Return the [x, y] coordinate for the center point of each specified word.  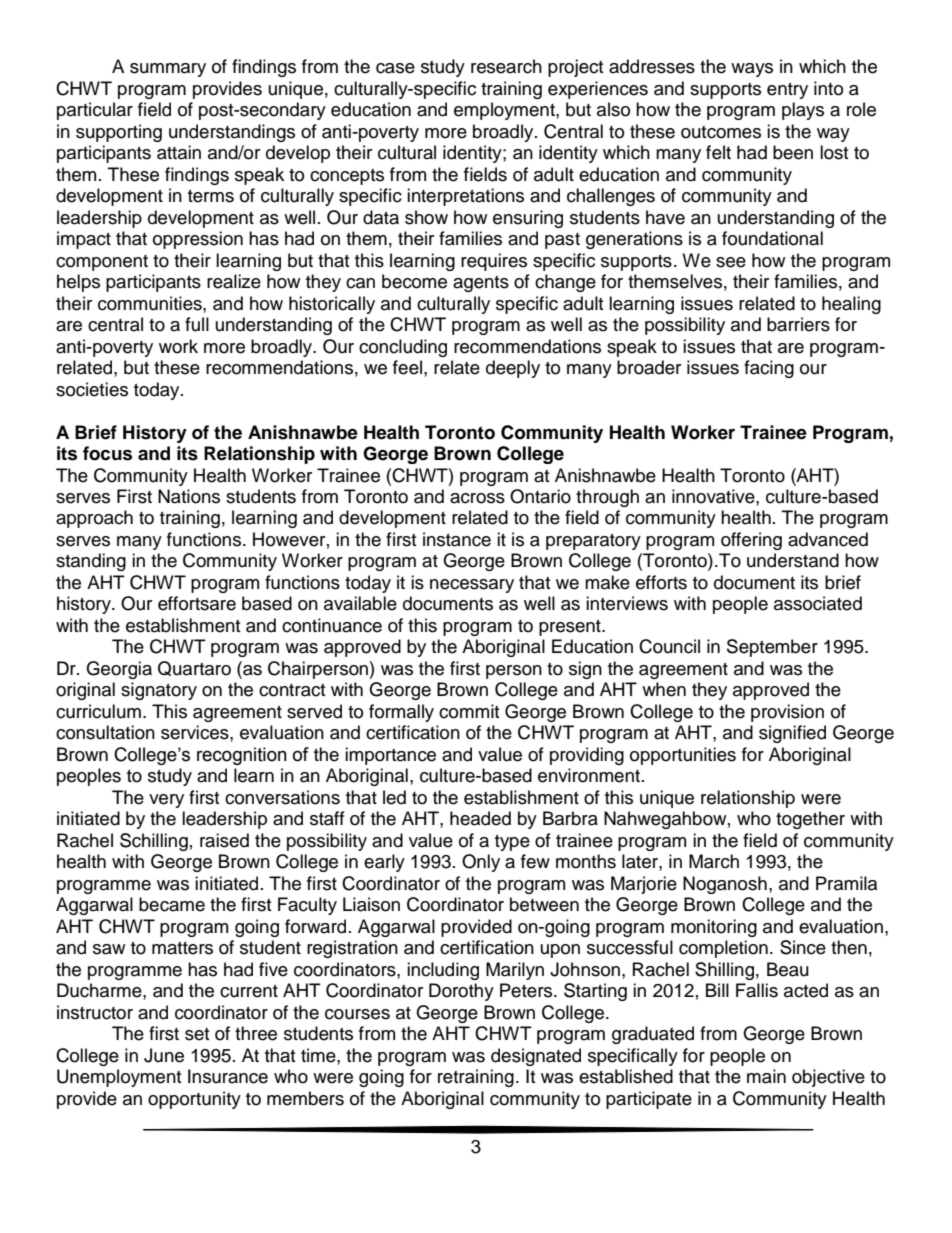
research [506, 66]
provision [787, 713]
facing [769, 369]
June [164, 1055]
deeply [513, 369]
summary [168, 70]
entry [787, 91]
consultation [105, 732]
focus [107, 453]
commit [469, 711]
